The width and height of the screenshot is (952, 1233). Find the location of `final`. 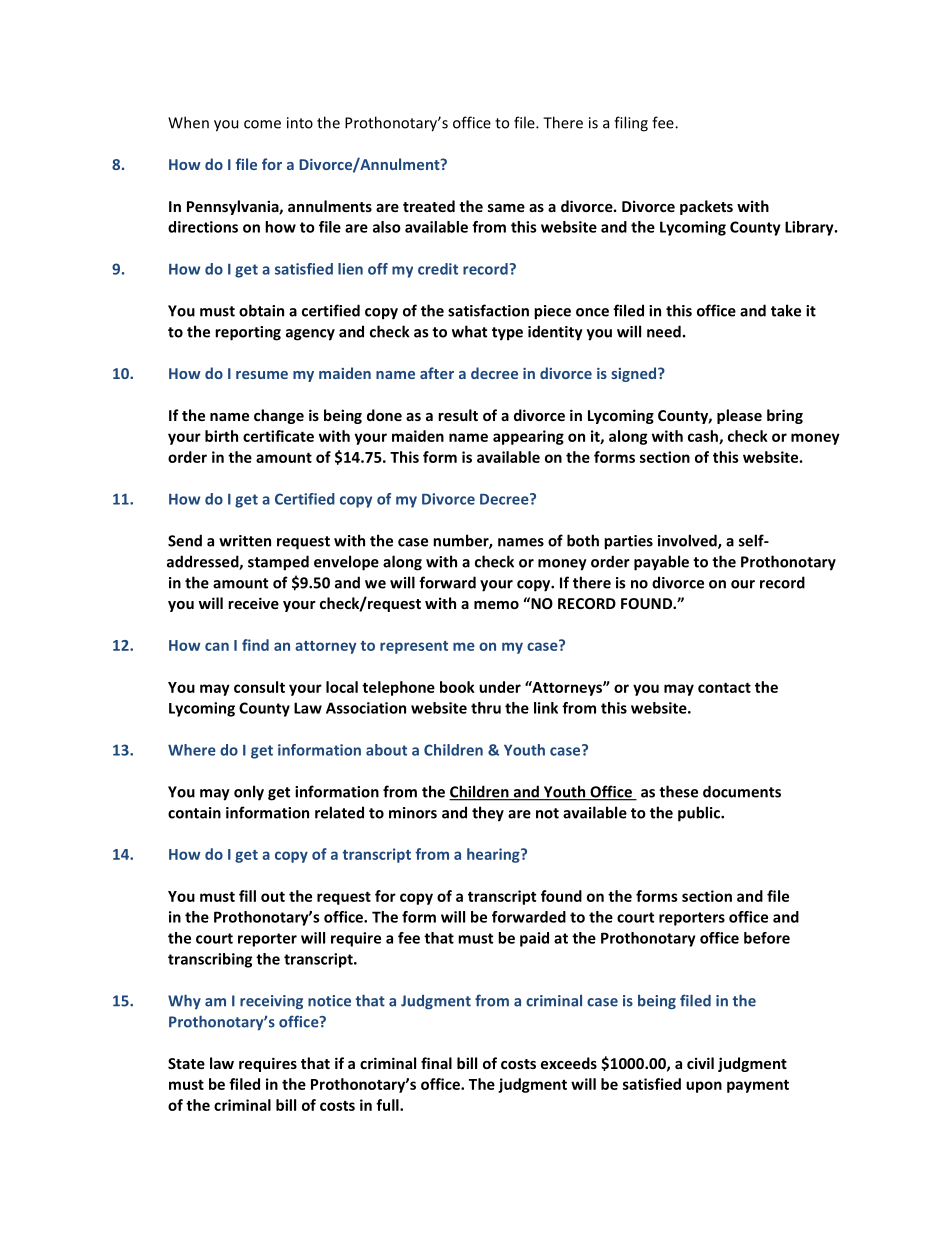

final is located at coordinates (436, 1063).
